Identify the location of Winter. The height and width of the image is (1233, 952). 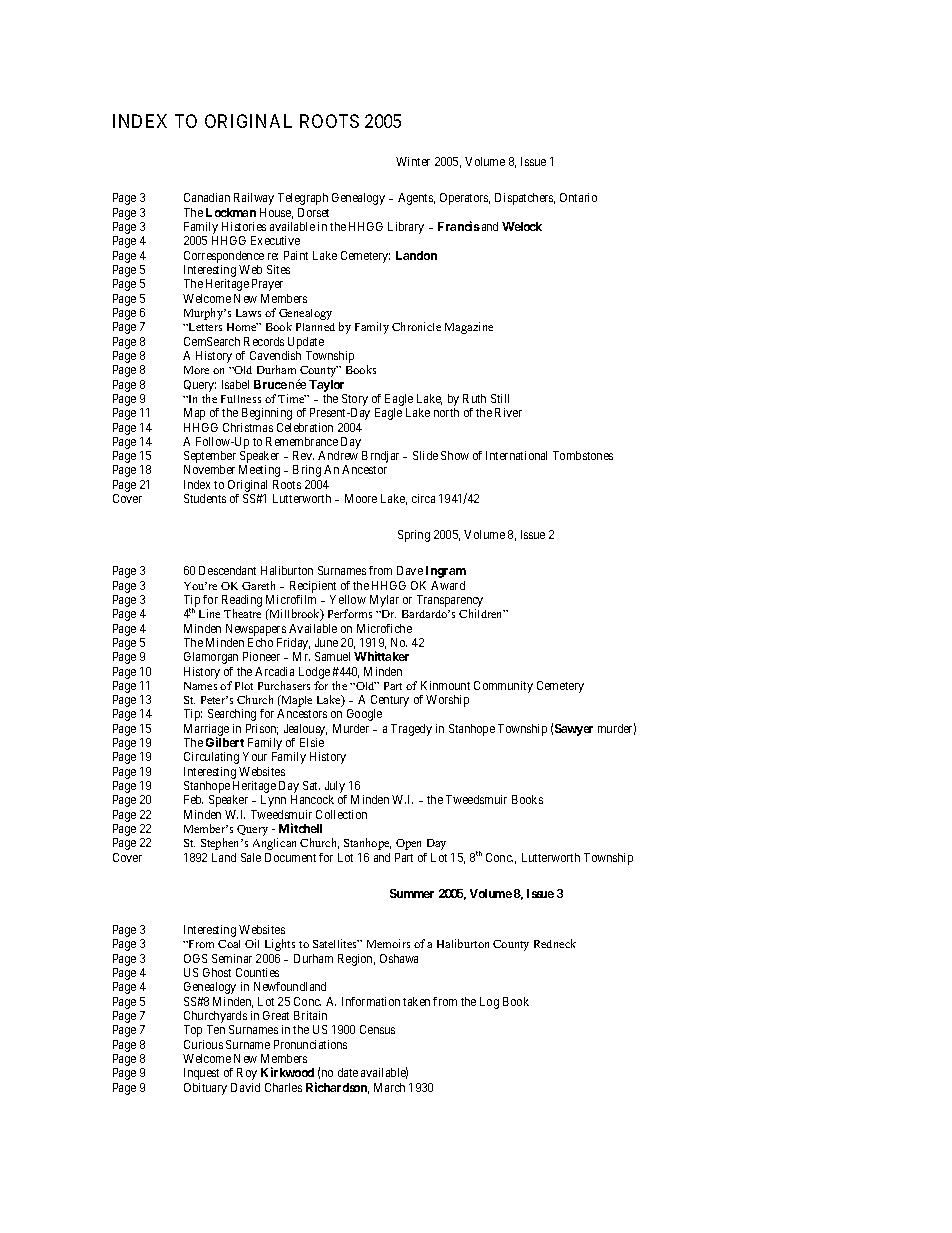
(413, 161).
